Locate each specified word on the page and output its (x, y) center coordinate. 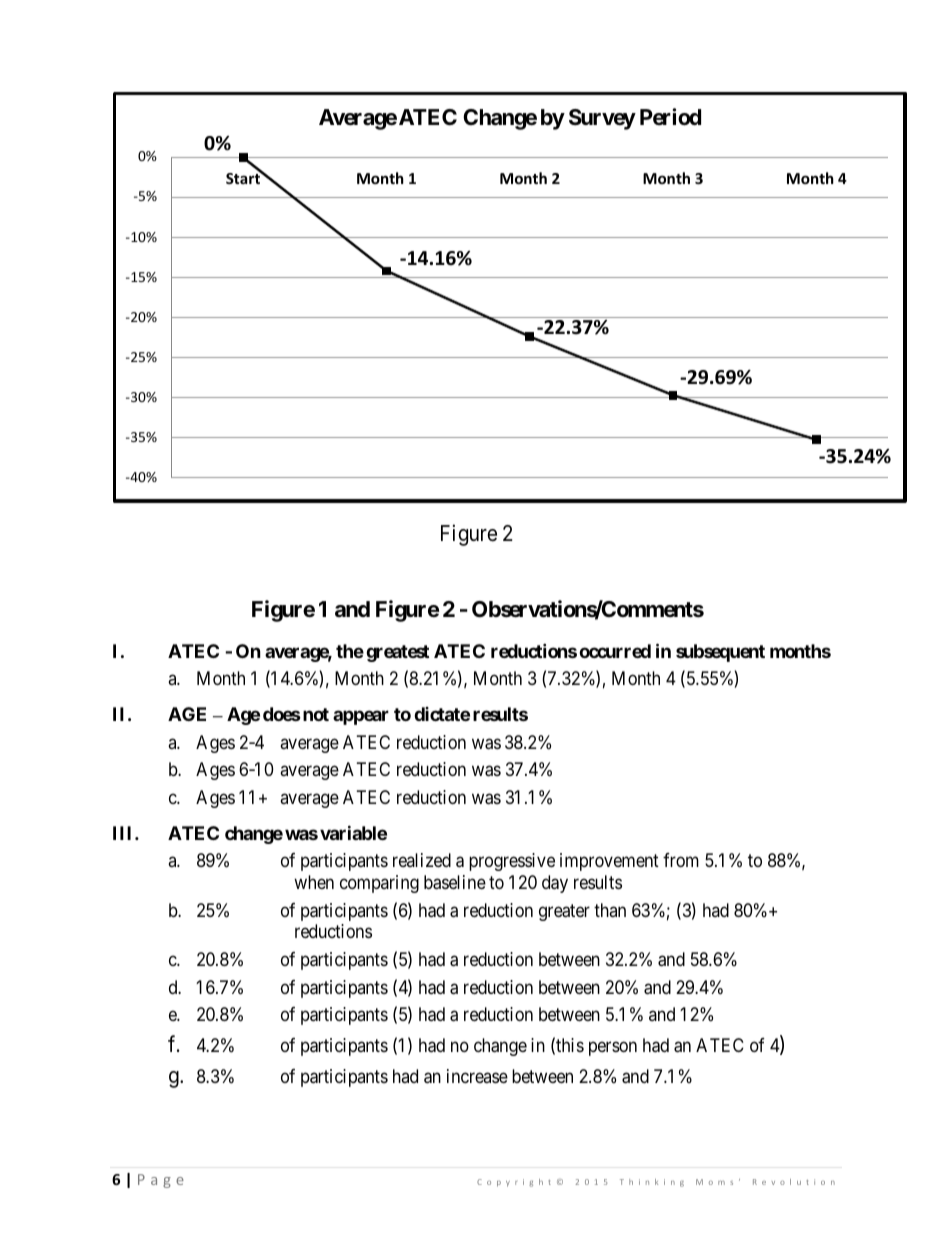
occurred (615, 651)
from (681, 860)
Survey (602, 119)
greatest (397, 653)
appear (361, 717)
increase (477, 1076)
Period (670, 116)
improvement (609, 862)
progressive (512, 862)
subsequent (720, 653)
